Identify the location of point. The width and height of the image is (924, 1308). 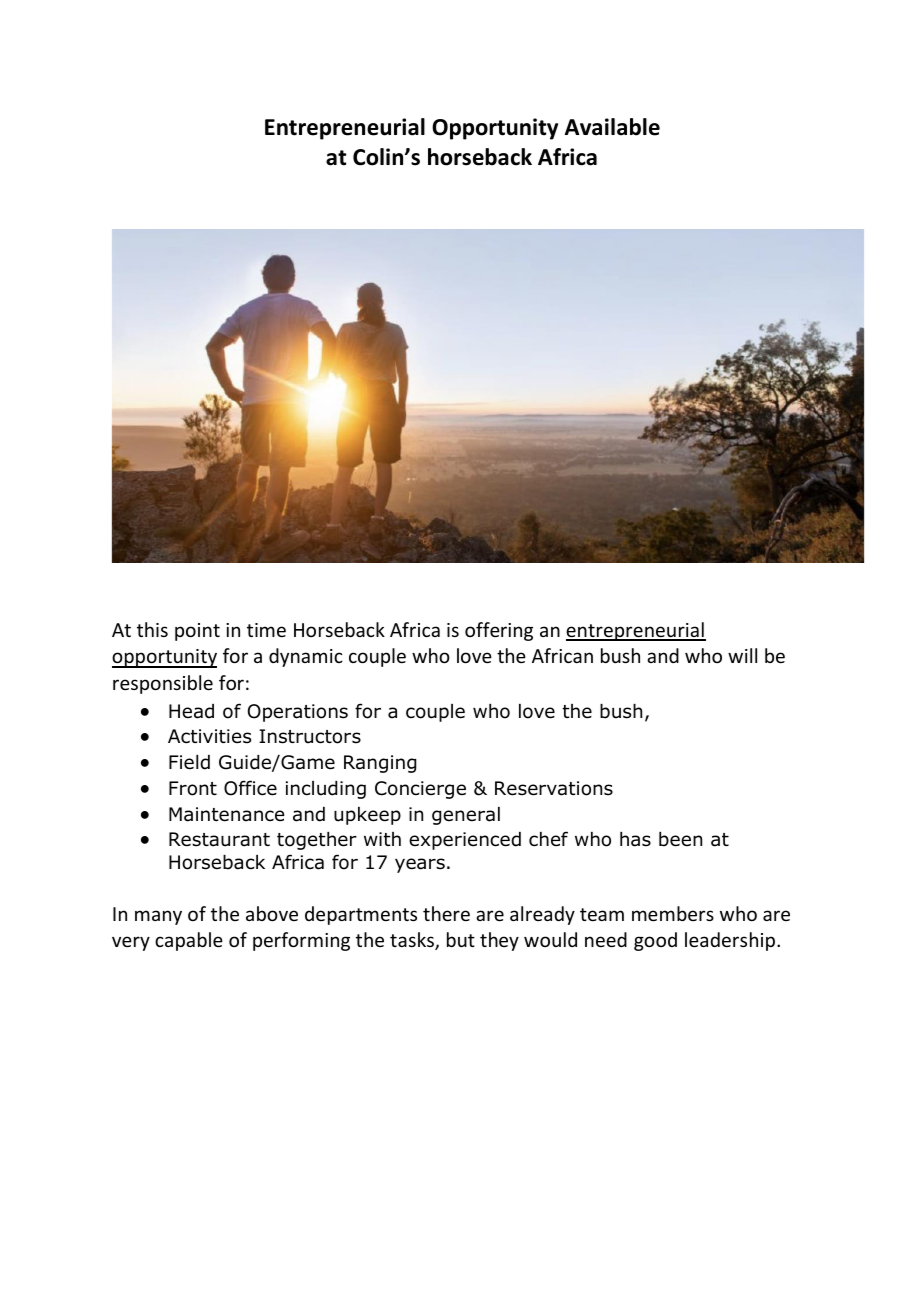
(197, 632).
